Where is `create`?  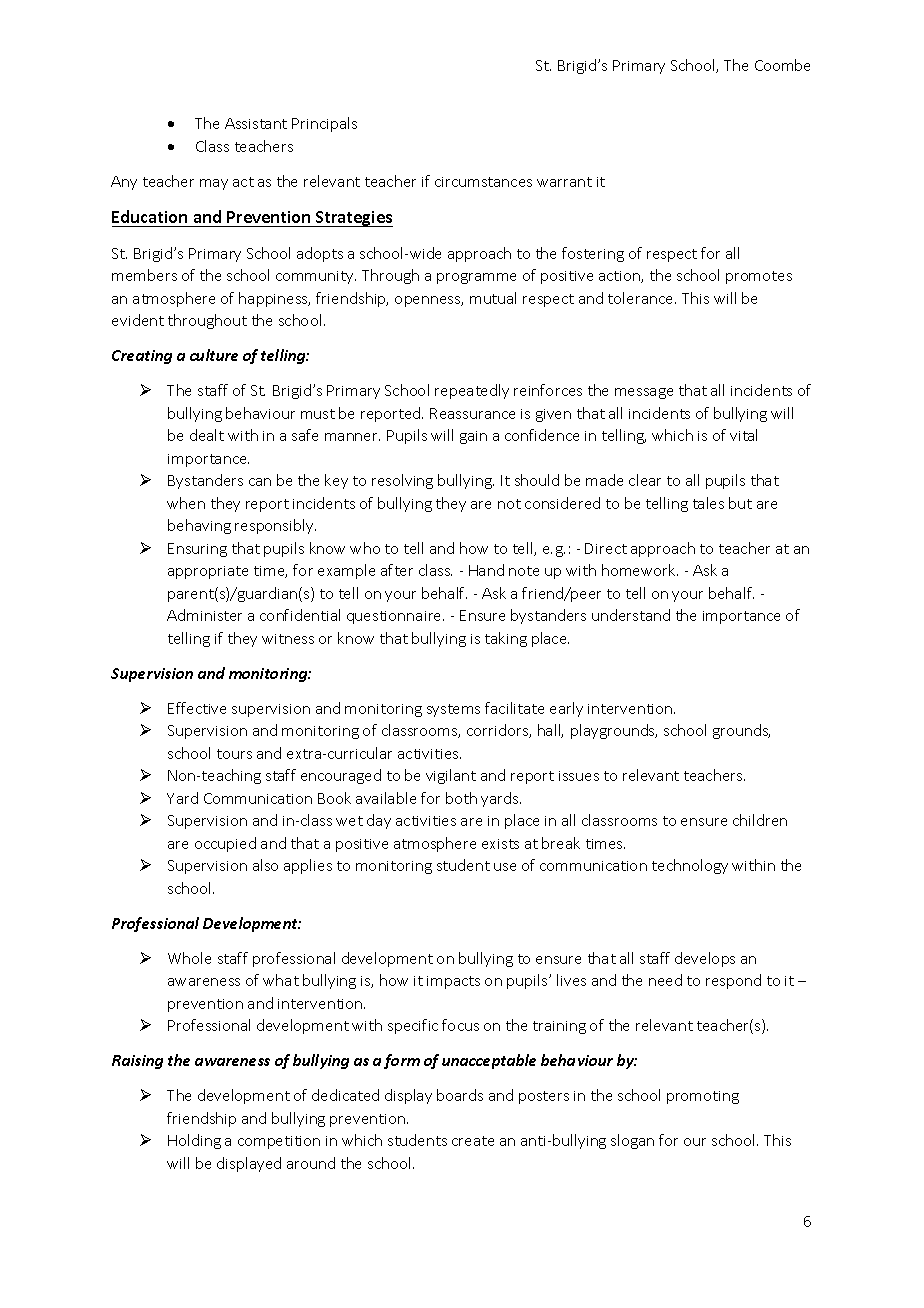 create is located at coordinates (473, 1141).
